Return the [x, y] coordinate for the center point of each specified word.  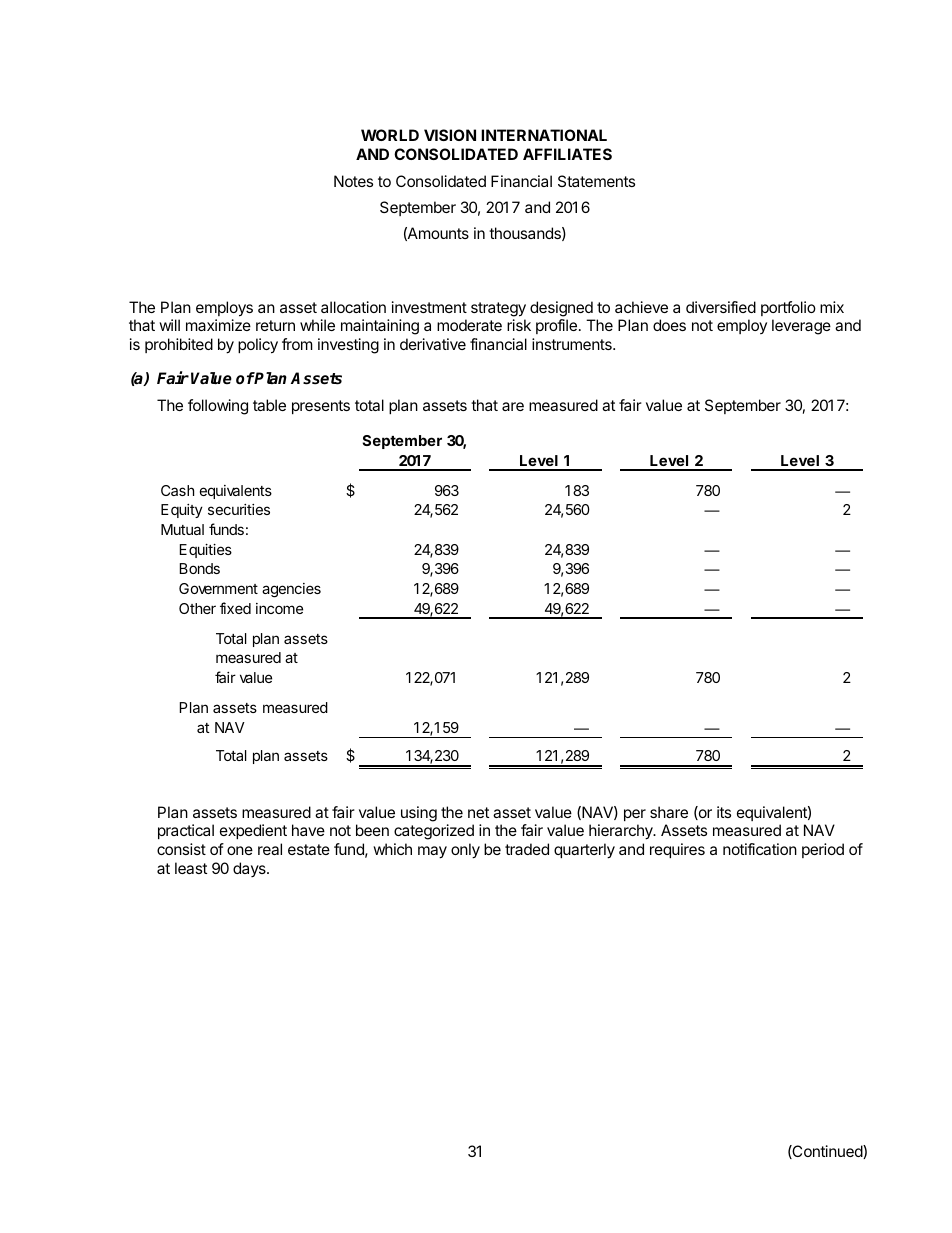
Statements [596, 181]
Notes [353, 181]
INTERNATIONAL [544, 135]
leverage [801, 327]
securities [239, 509]
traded [527, 849]
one [240, 850]
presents [321, 407]
